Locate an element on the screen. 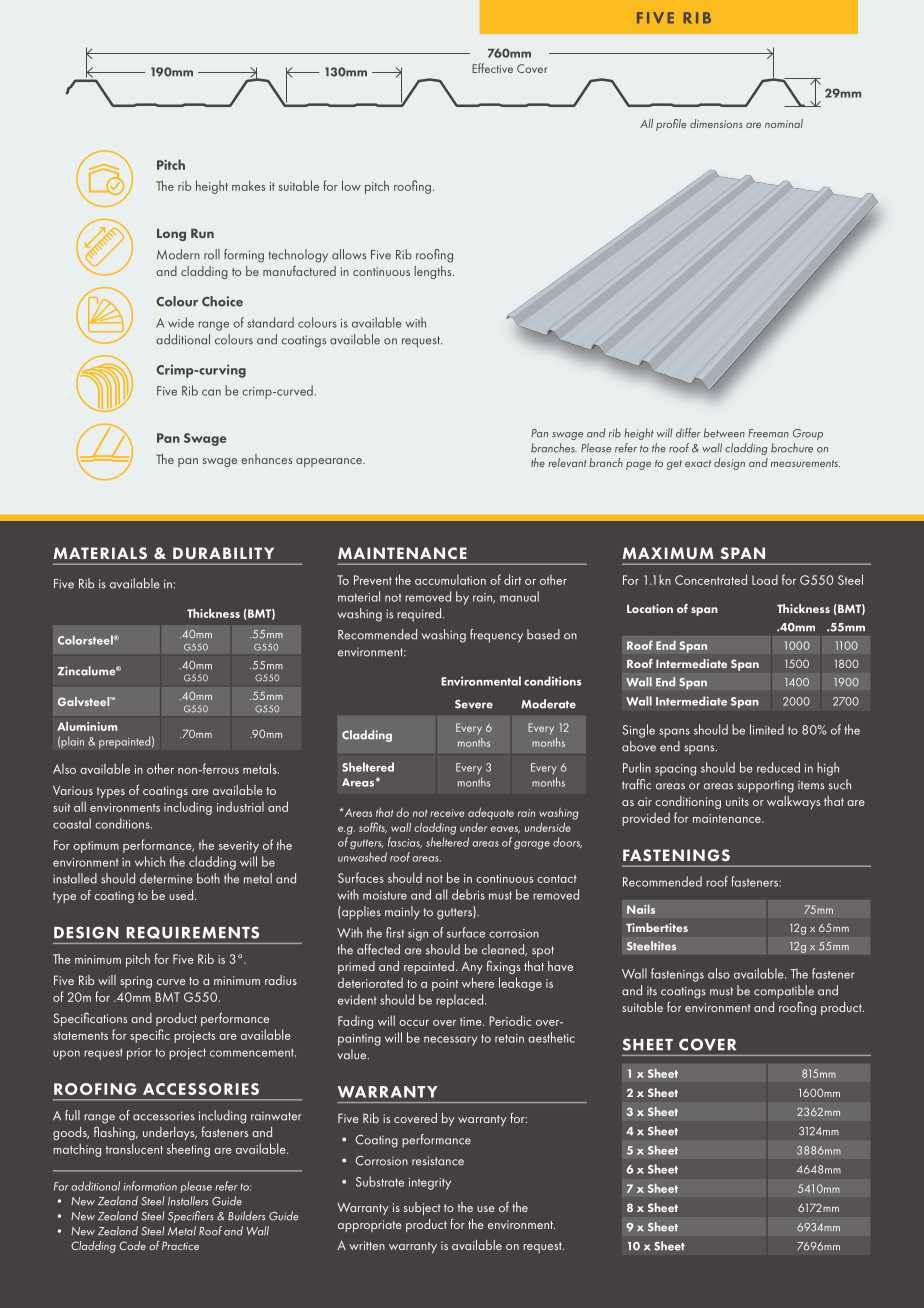 The image size is (924, 1308). REQUIREMENTS is located at coordinates (193, 932).
